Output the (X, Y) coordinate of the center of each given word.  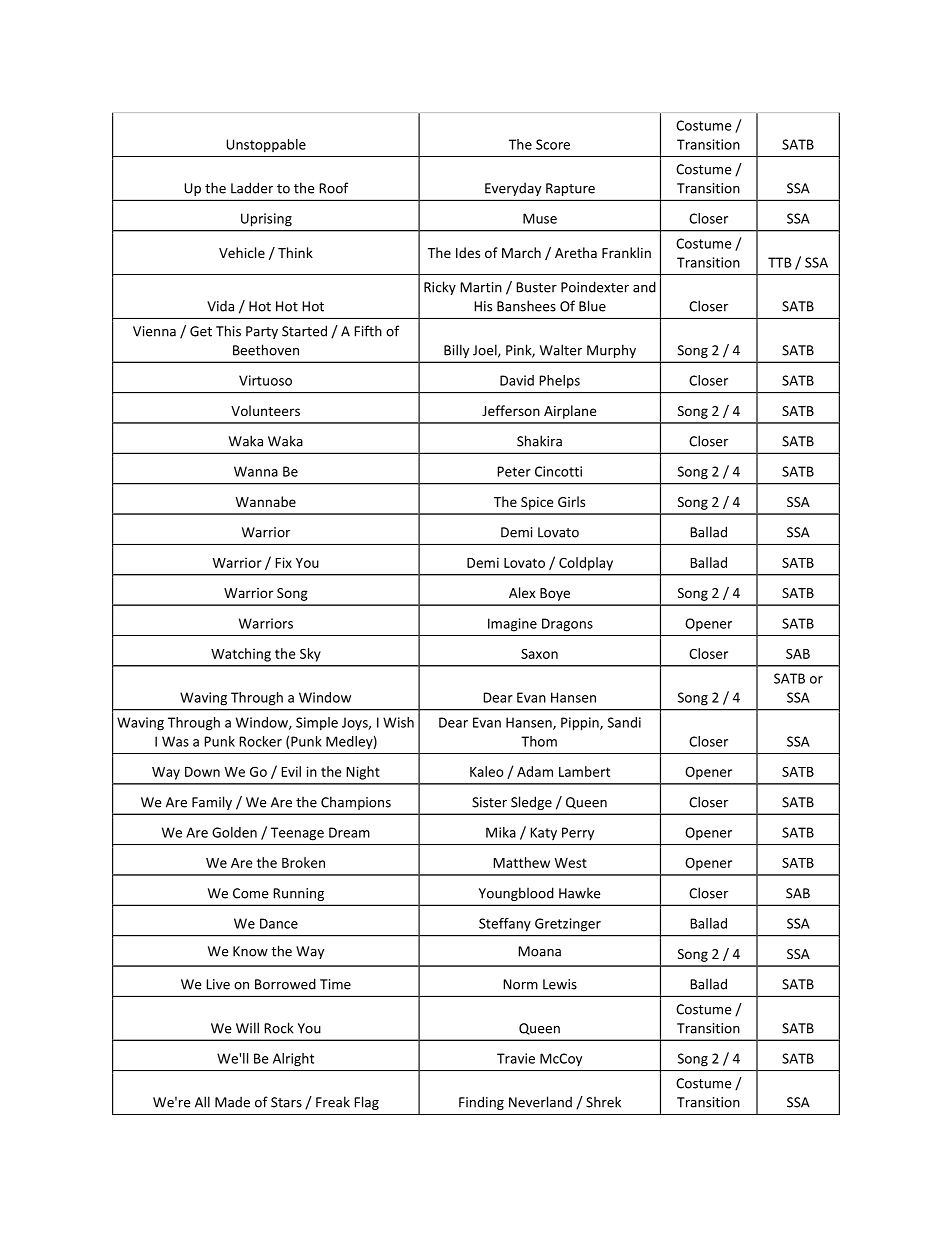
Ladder (252, 188)
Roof (333, 188)
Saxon (539, 654)
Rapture (570, 189)
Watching (241, 655)
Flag (367, 1103)
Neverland (540, 1102)
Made (232, 1102)
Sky (310, 655)
